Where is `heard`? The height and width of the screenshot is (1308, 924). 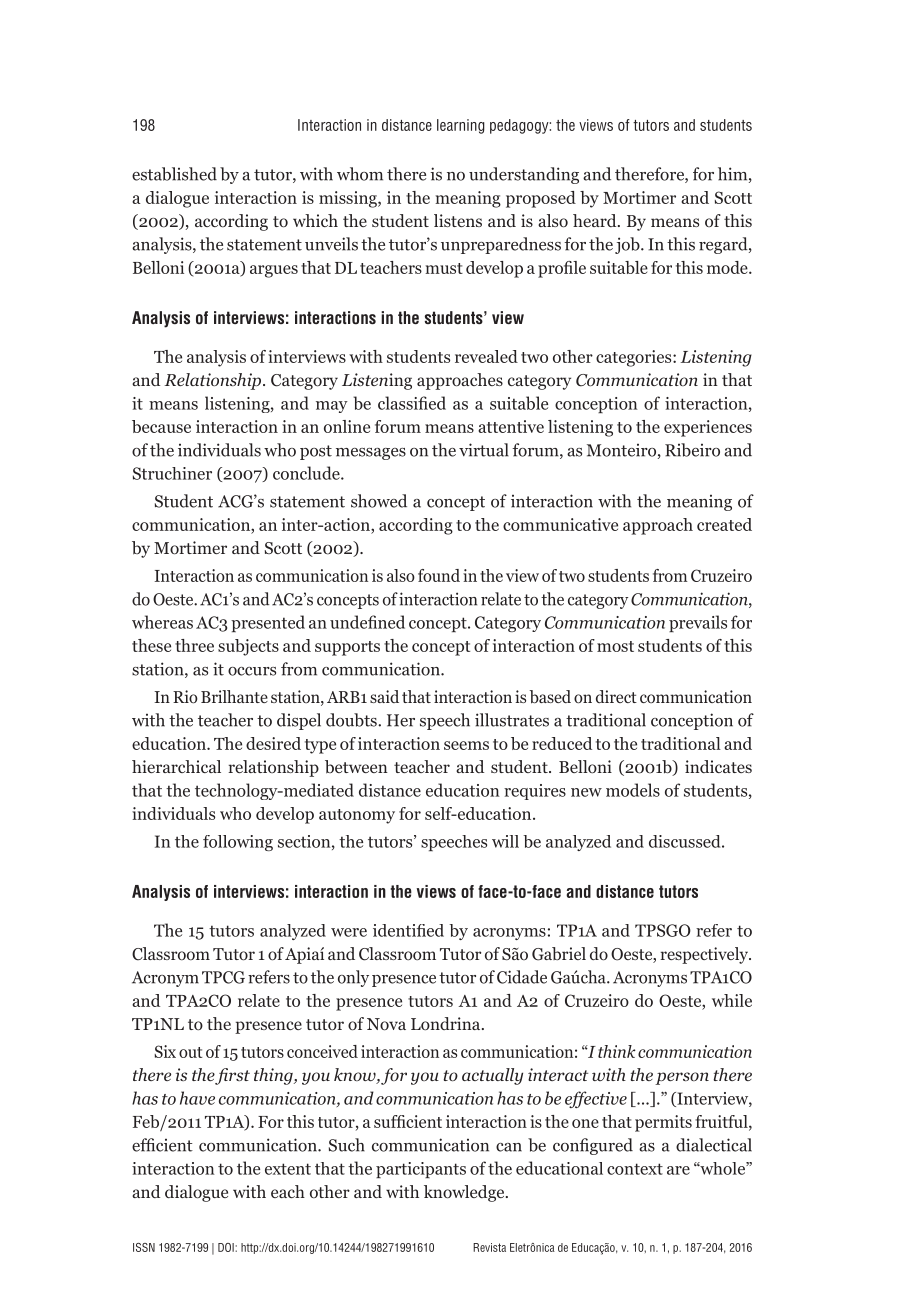 heard is located at coordinates (596, 220).
